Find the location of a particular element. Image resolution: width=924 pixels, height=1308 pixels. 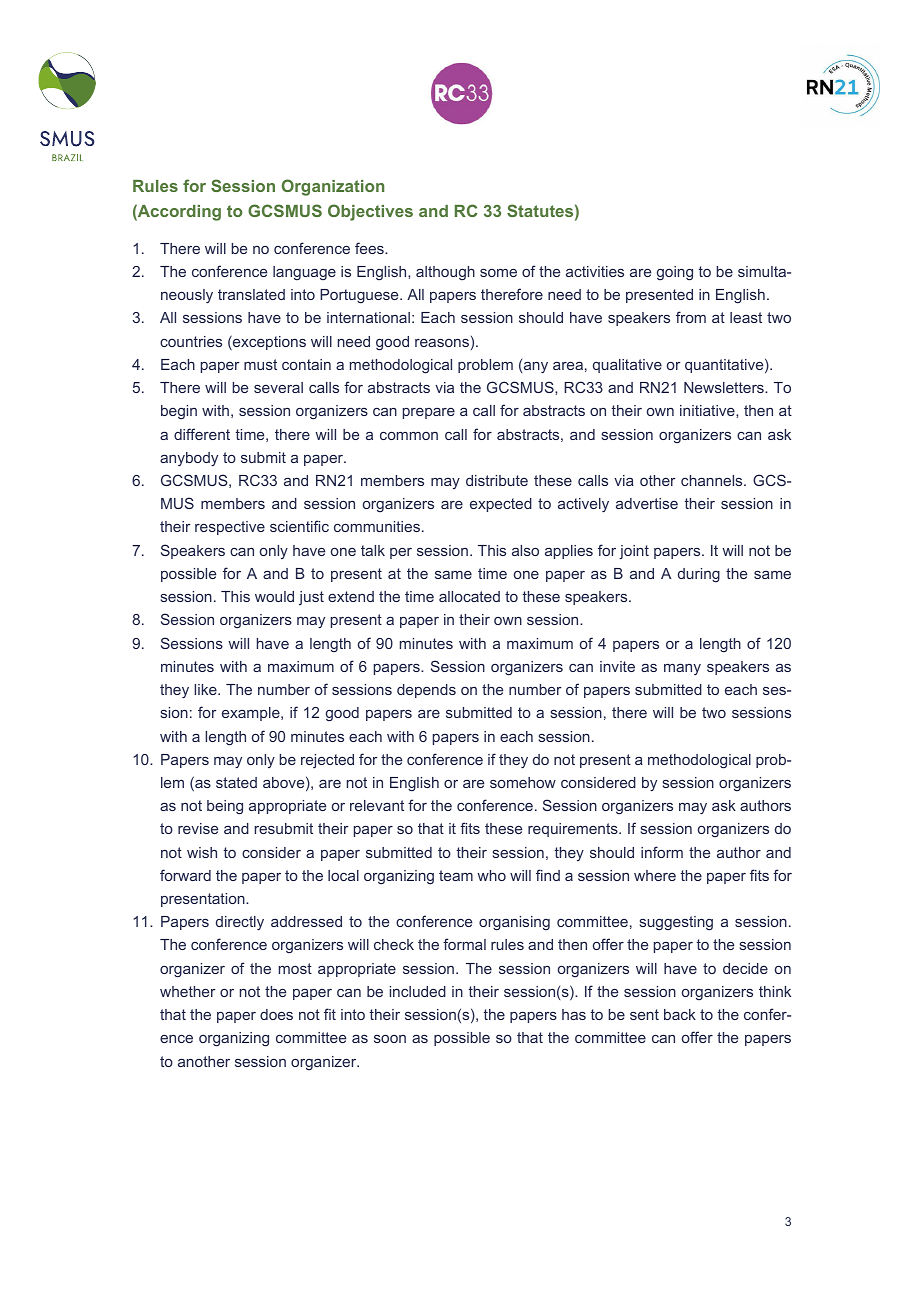

during is located at coordinates (699, 575).
